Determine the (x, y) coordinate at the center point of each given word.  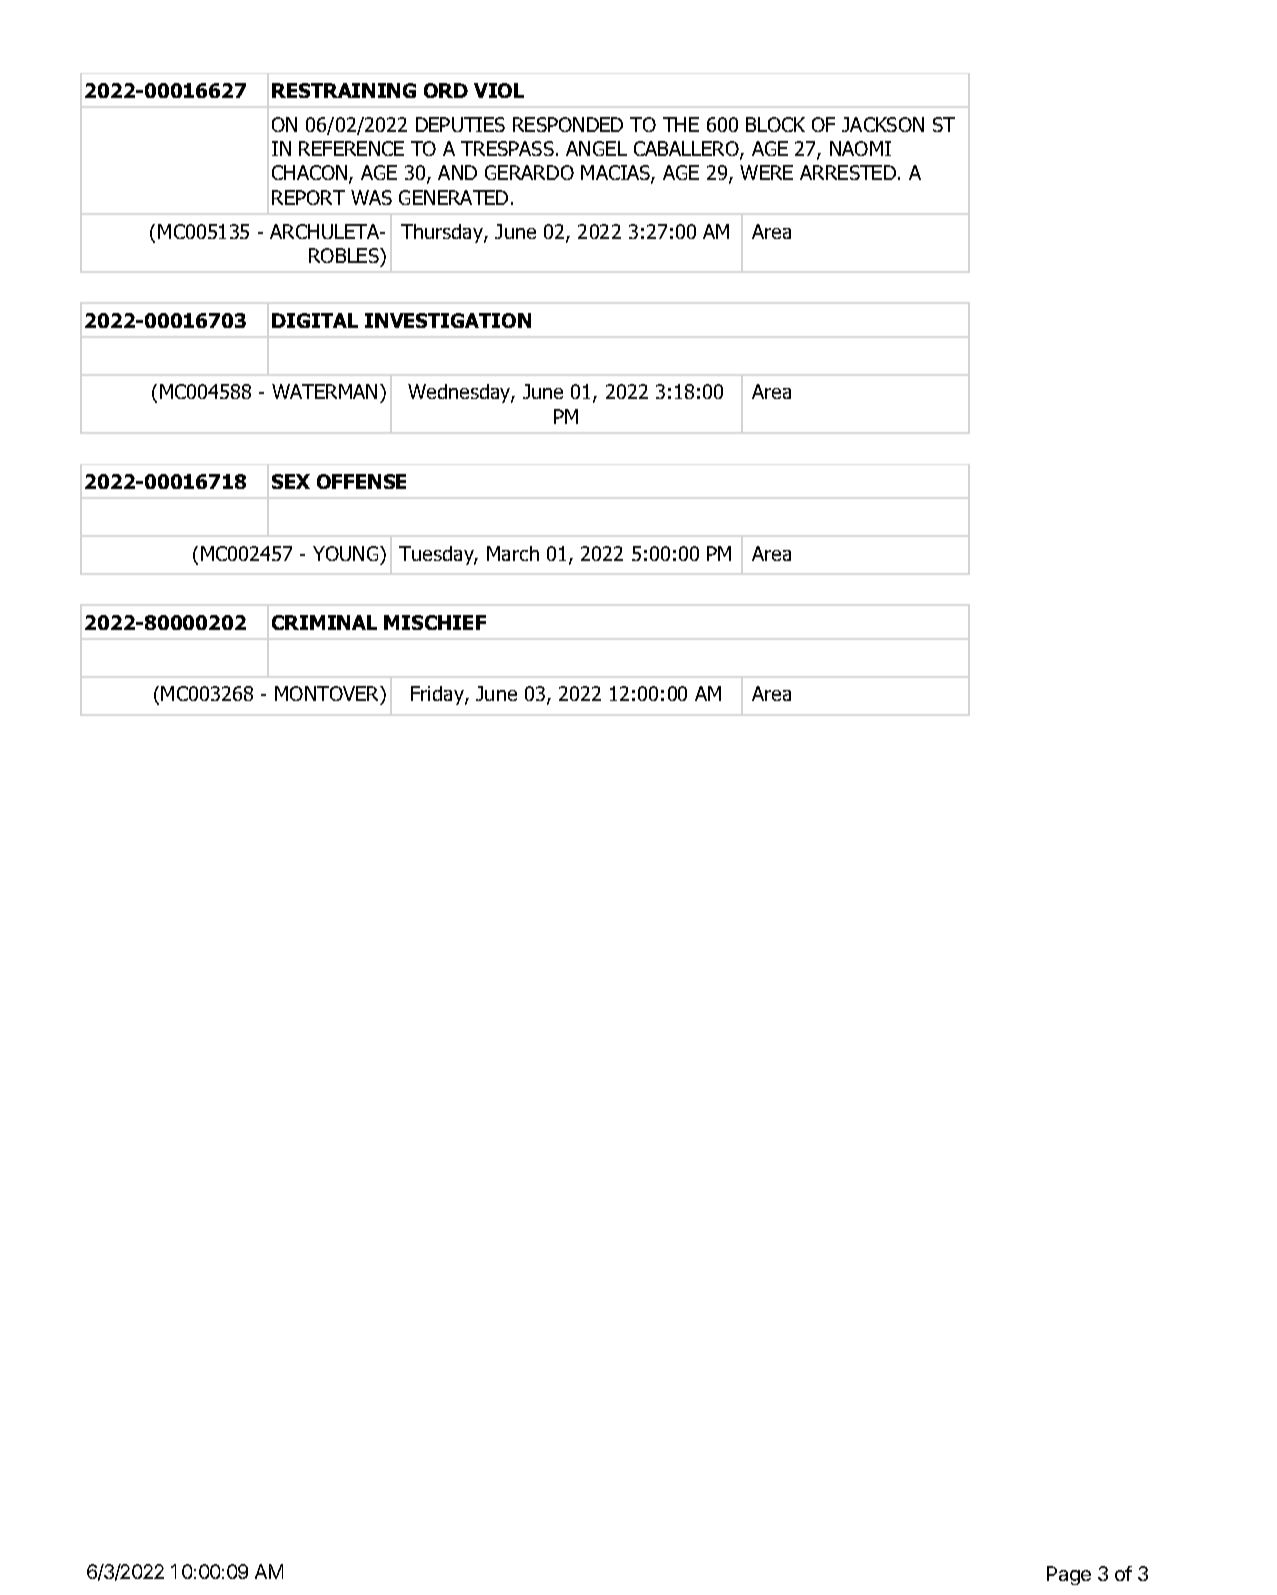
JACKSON (883, 124)
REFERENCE (351, 148)
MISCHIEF (435, 622)
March (513, 553)
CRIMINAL (324, 622)
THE (681, 124)
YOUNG (347, 553)
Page (1069, 1575)
